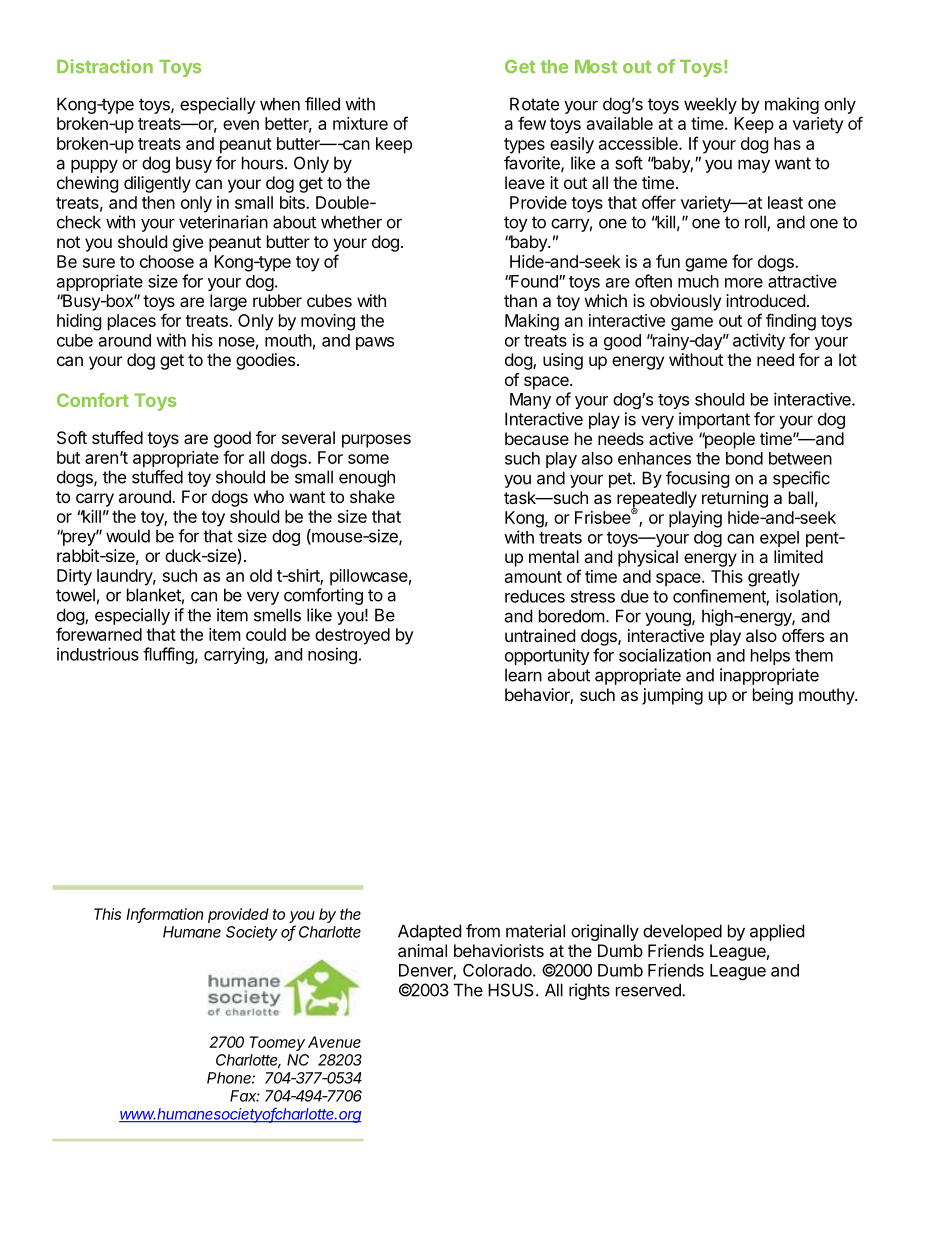 The width and height of the document is (952, 1233). I want to click on weekly, so click(710, 105).
